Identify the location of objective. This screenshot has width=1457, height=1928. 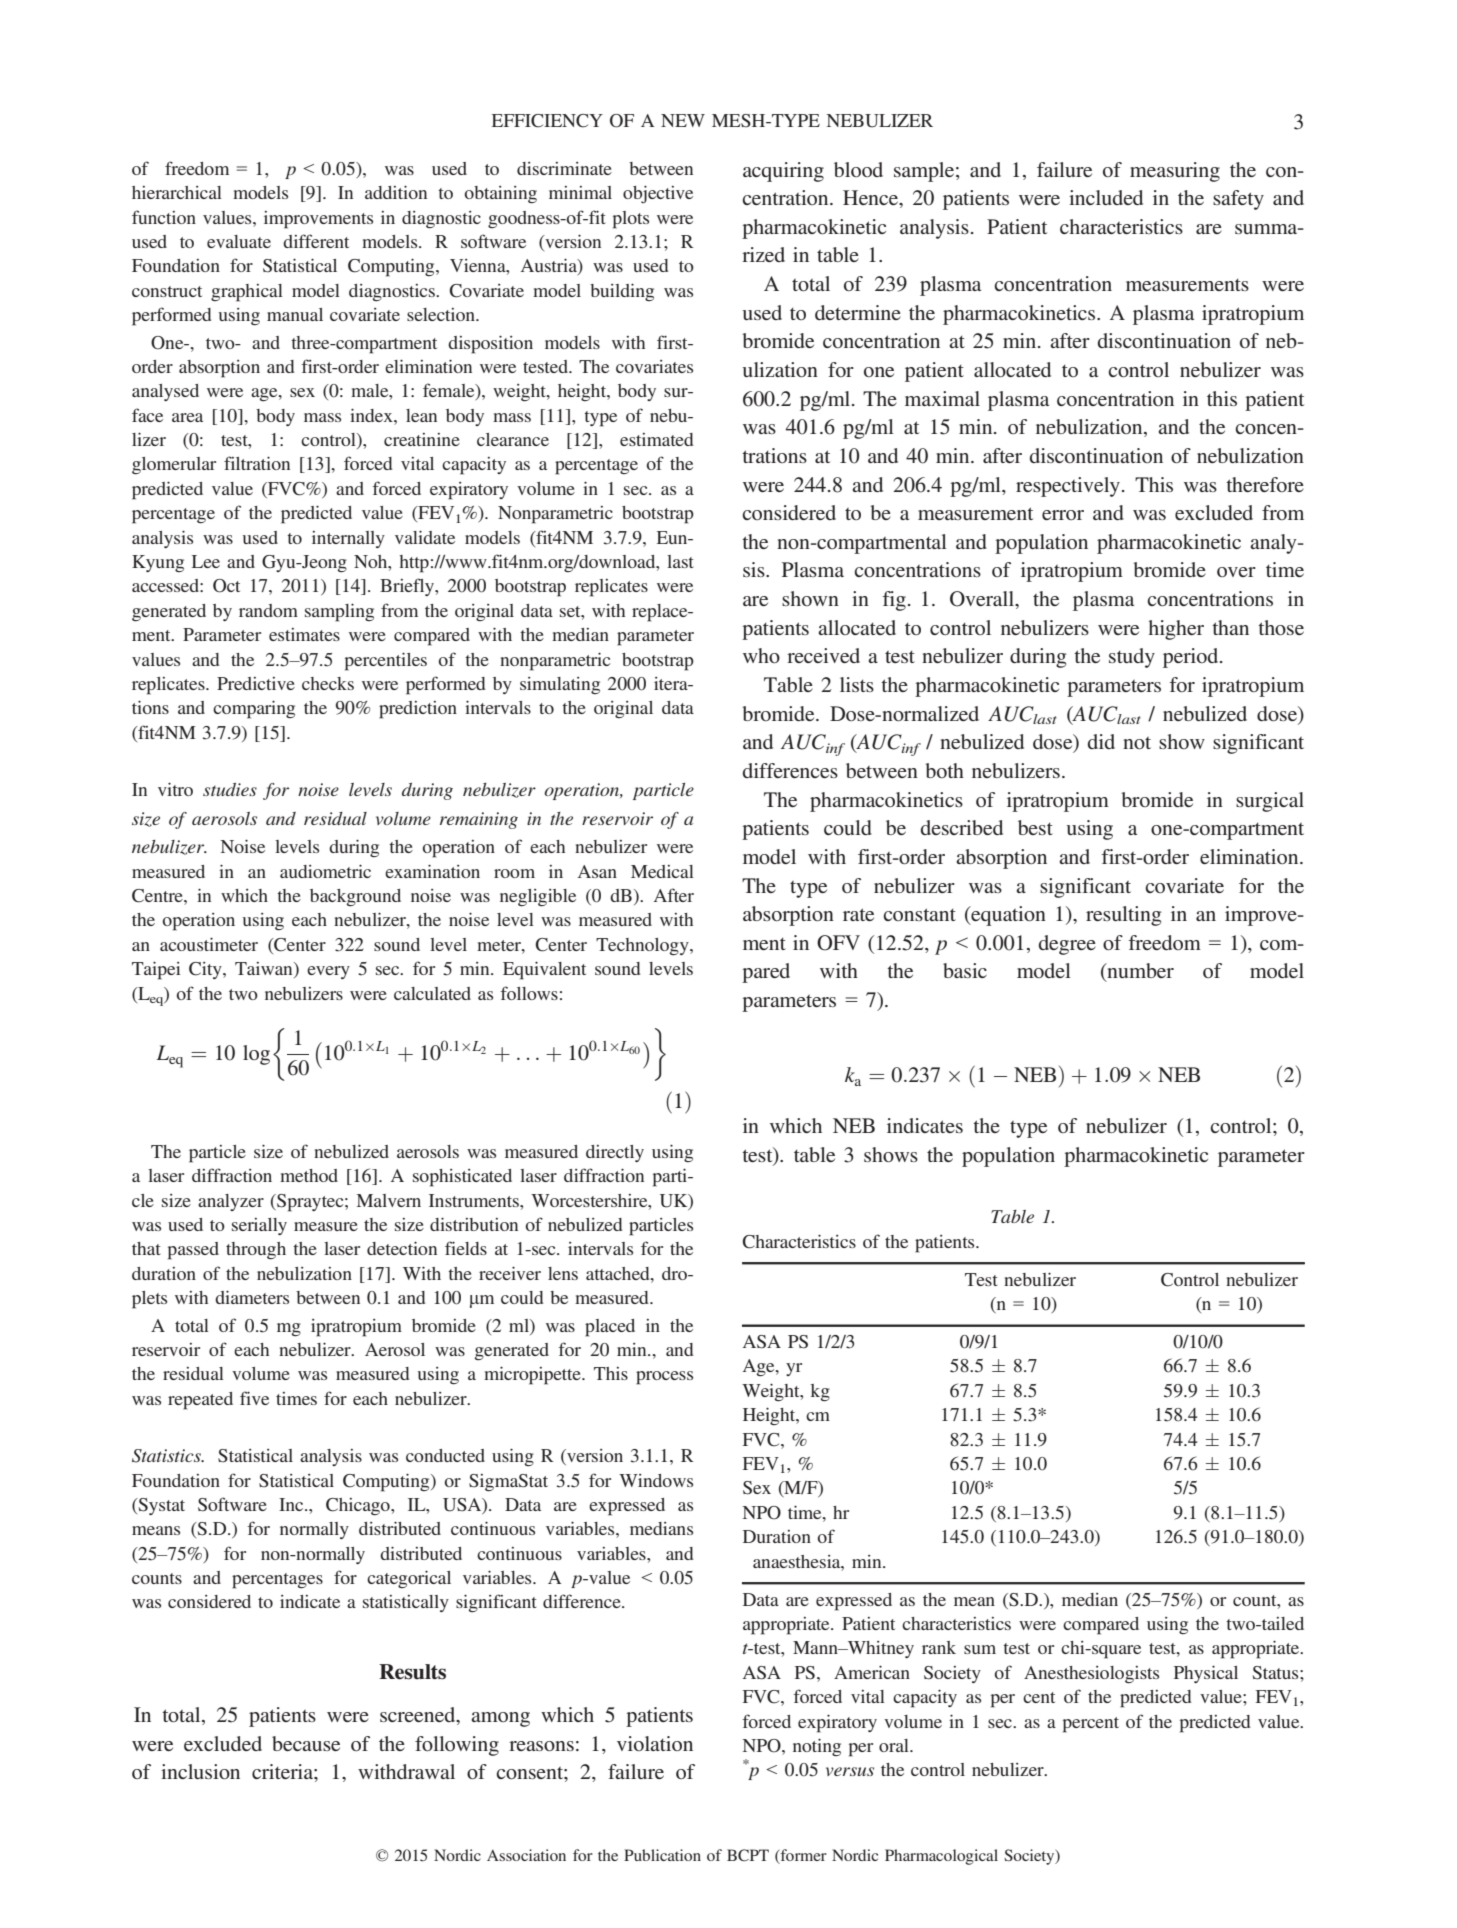
(658, 194).
